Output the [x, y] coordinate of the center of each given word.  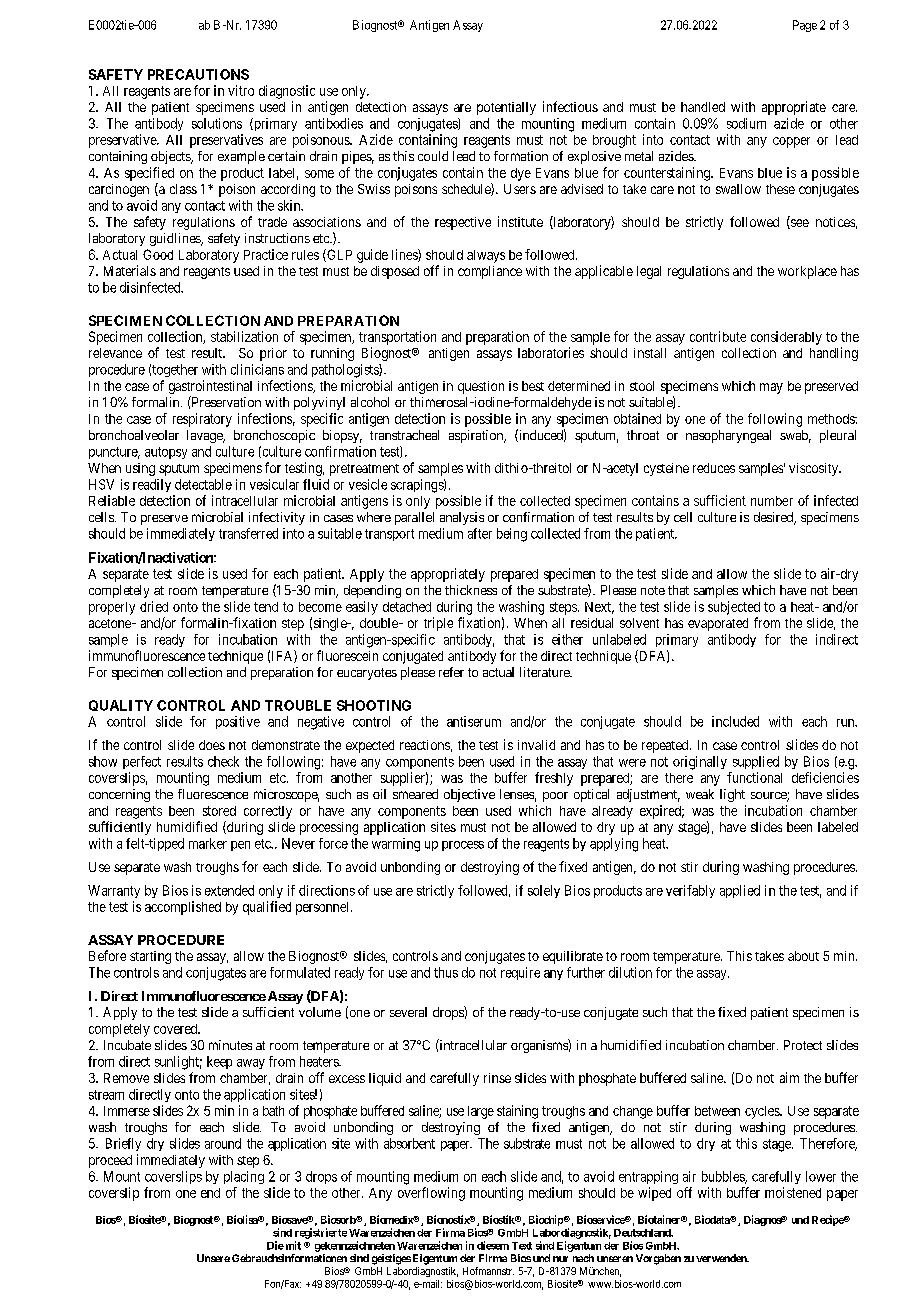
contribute [718, 336]
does [212, 745]
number [772, 501]
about [803, 956]
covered [177, 1029]
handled [703, 107]
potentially [506, 108]
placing [244, 1177]
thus [446, 972]
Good [158, 254]
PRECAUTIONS [198, 74]
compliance [490, 272]
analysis [462, 518]
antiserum [474, 721]
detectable [203, 484]
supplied [756, 762]
